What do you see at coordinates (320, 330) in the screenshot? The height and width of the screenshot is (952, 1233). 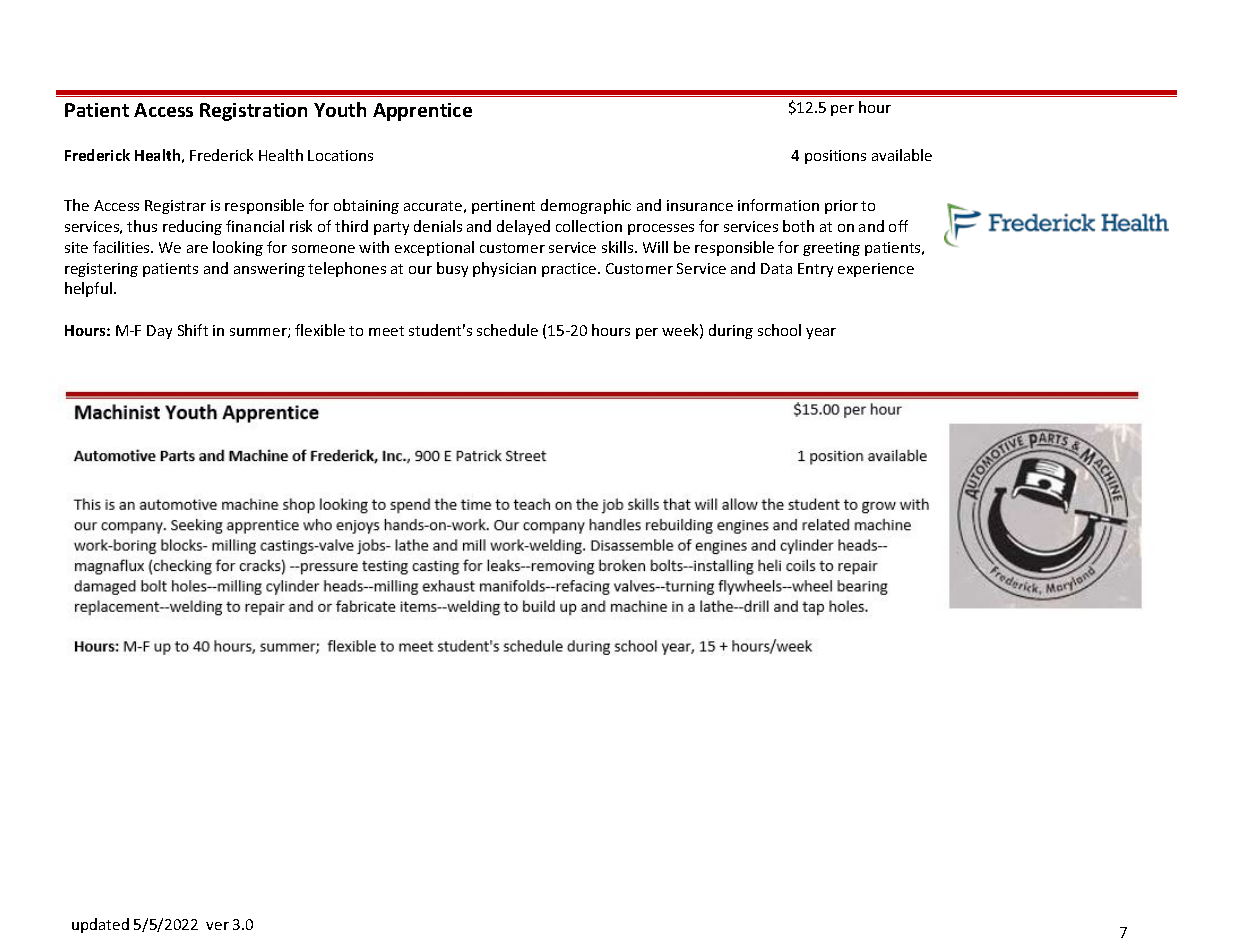 I see `flexible` at bounding box center [320, 330].
